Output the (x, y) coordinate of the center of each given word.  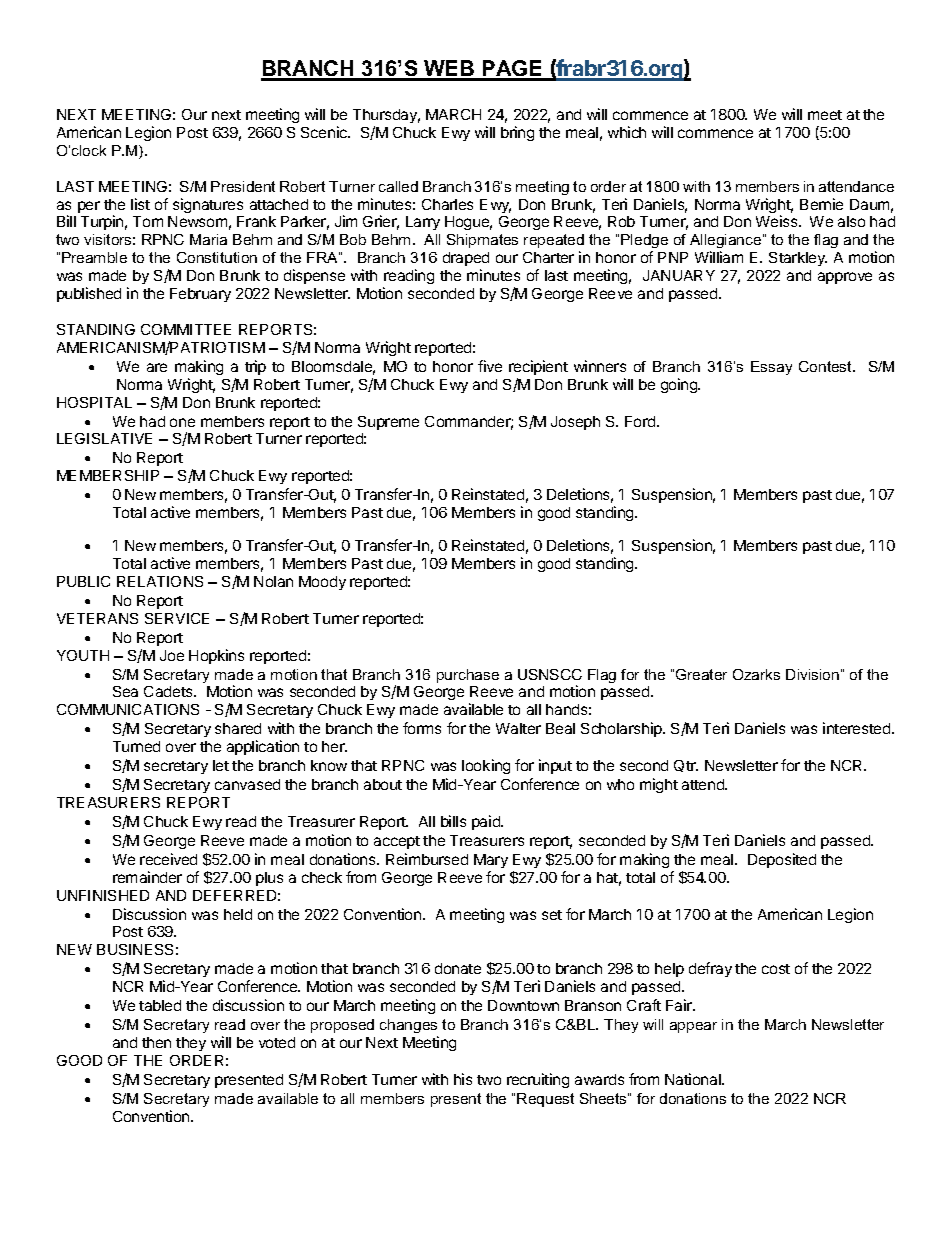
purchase (468, 676)
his (463, 1079)
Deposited (782, 860)
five (490, 366)
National (694, 1079)
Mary (491, 861)
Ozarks (756, 674)
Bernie (821, 204)
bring (517, 133)
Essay (771, 368)
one (182, 422)
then (156, 1042)
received (168, 859)
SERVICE (177, 618)
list (140, 204)
